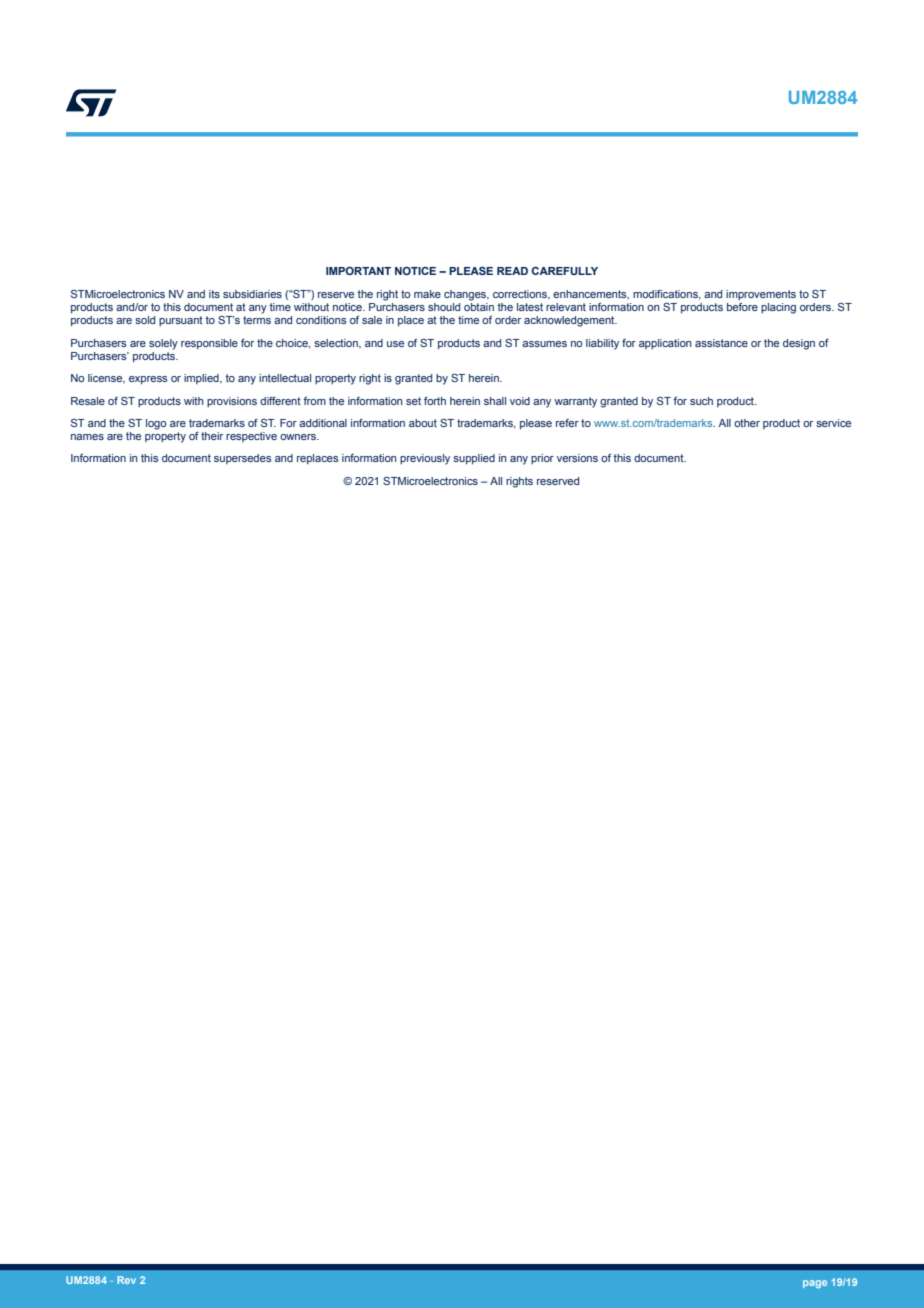 This document has height=1308, width=924. What do you see at coordinates (425, 459) in the document?
I see `previously` at bounding box center [425, 459].
